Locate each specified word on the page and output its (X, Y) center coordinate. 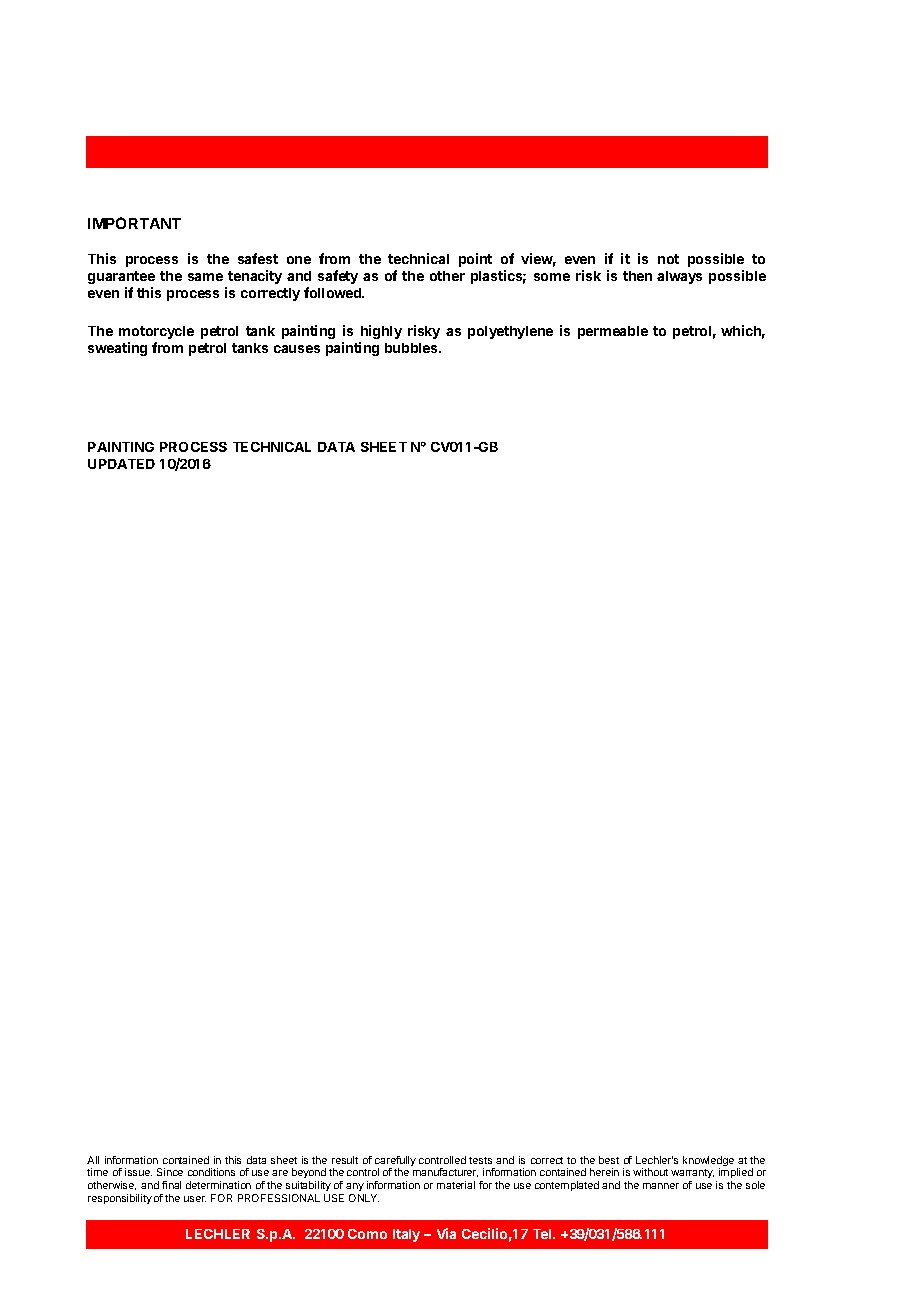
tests (480, 1160)
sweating (117, 349)
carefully (395, 1162)
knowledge (708, 1162)
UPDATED (121, 464)
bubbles (412, 348)
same (205, 277)
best (609, 1160)
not (668, 259)
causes (297, 349)
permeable (613, 332)
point (475, 260)
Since (170, 1172)
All (93, 1160)
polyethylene (510, 332)
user (195, 1199)
